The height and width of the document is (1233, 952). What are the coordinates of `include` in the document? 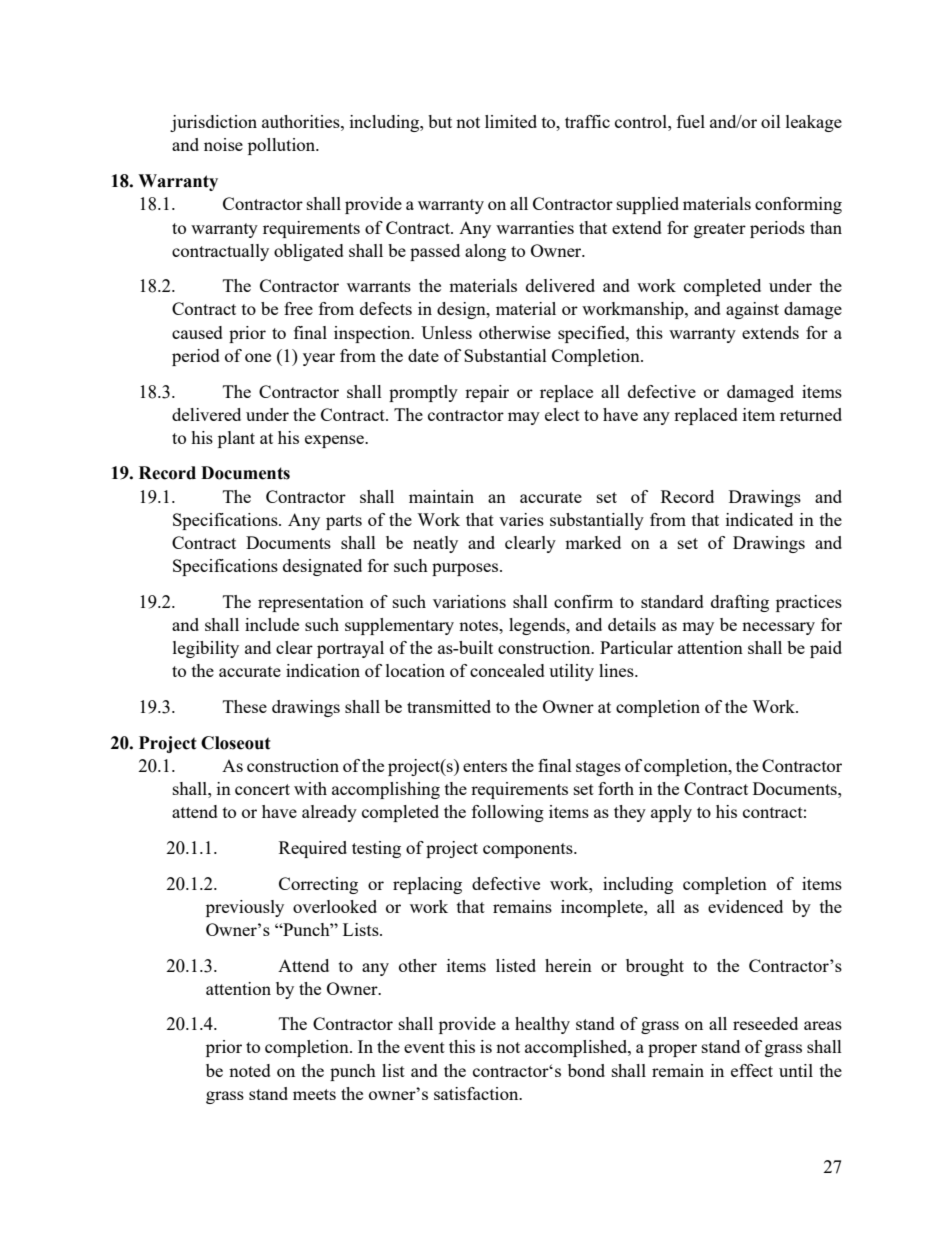 It's located at (272, 624).
